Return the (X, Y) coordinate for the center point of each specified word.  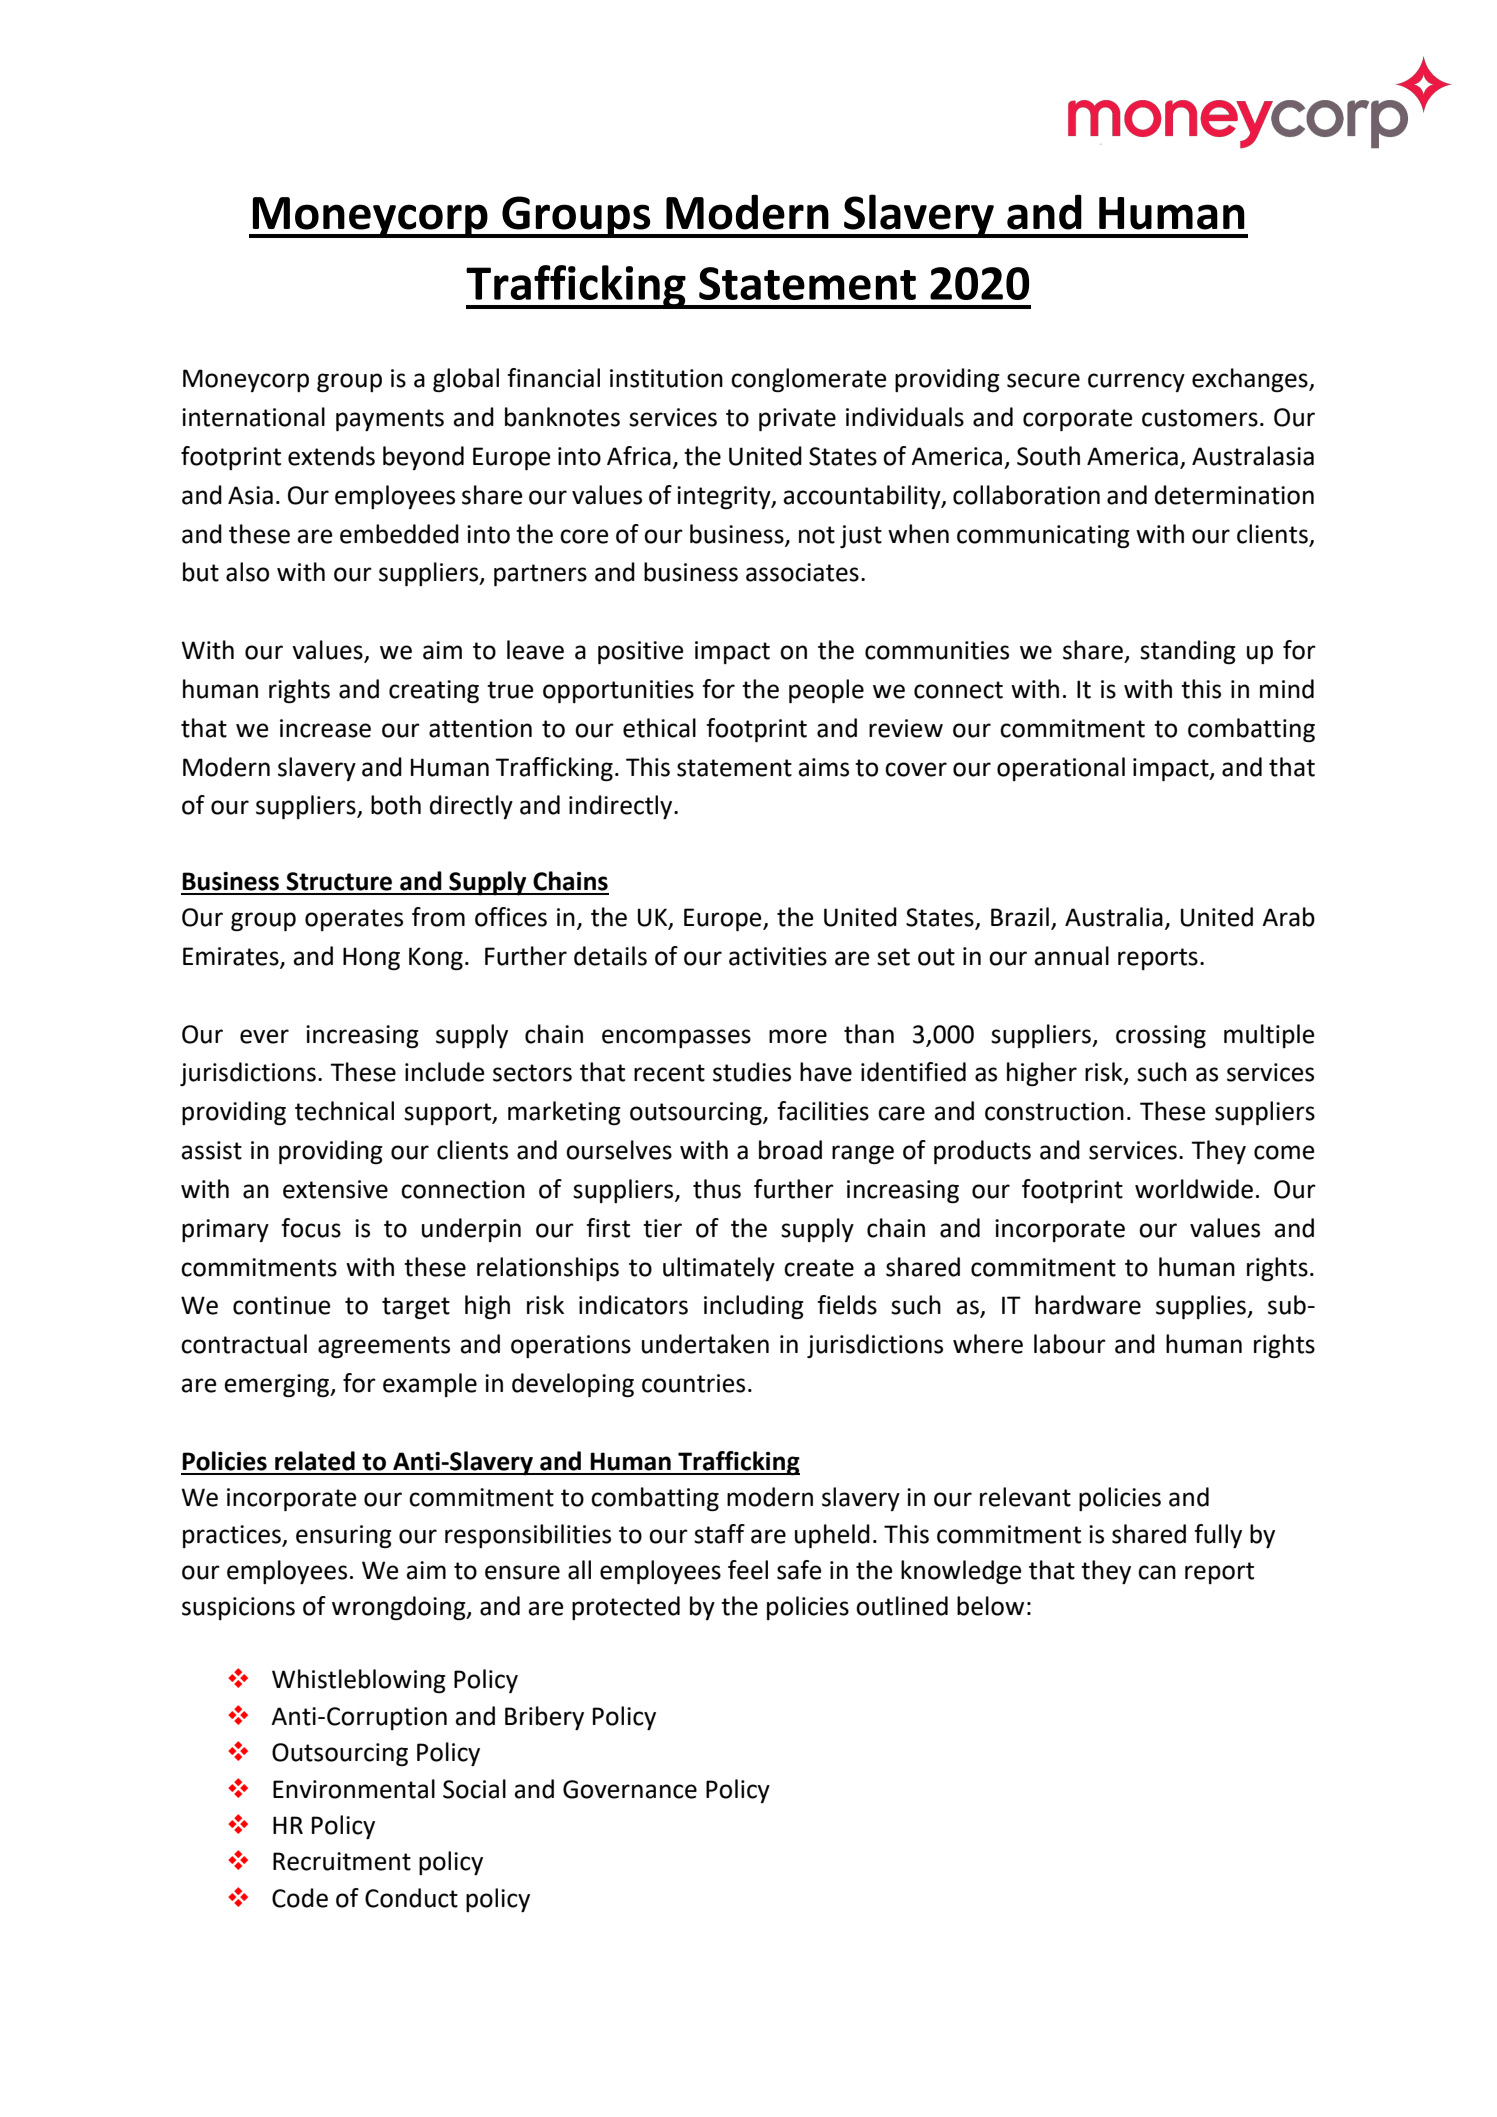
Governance (630, 1789)
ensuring (344, 1536)
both (396, 805)
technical (344, 1111)
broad (790, 1150)
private (797, 419)
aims (823, 767)
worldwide (1194, 1189)
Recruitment (342, 1861)
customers (1200, 418)
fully (1218, 1536)
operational (1061, 769)
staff (719, 1534)
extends (331, 456)
